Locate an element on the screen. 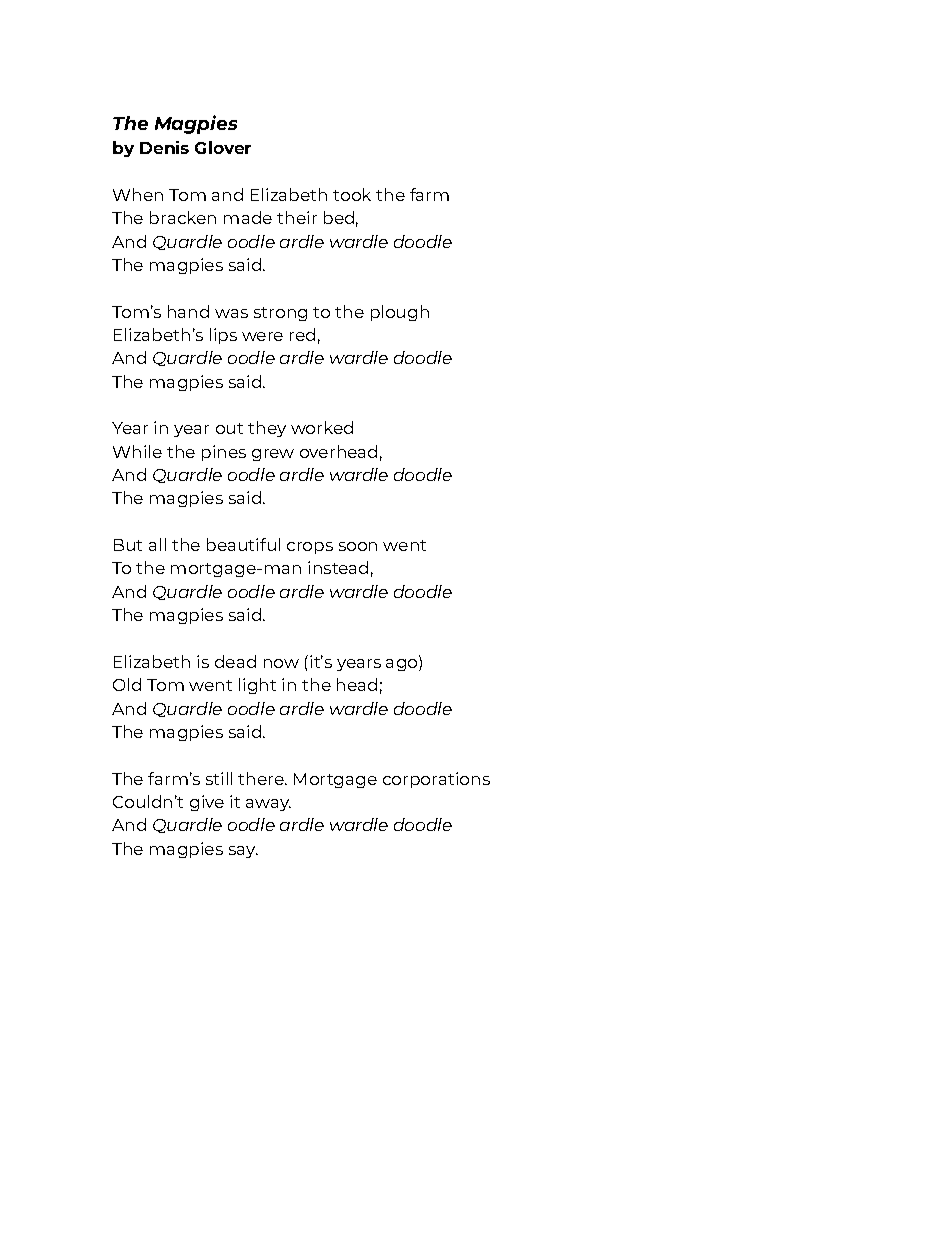 This screenshot has width=952, height=1233. plough is located at coordinates (400, 313).
